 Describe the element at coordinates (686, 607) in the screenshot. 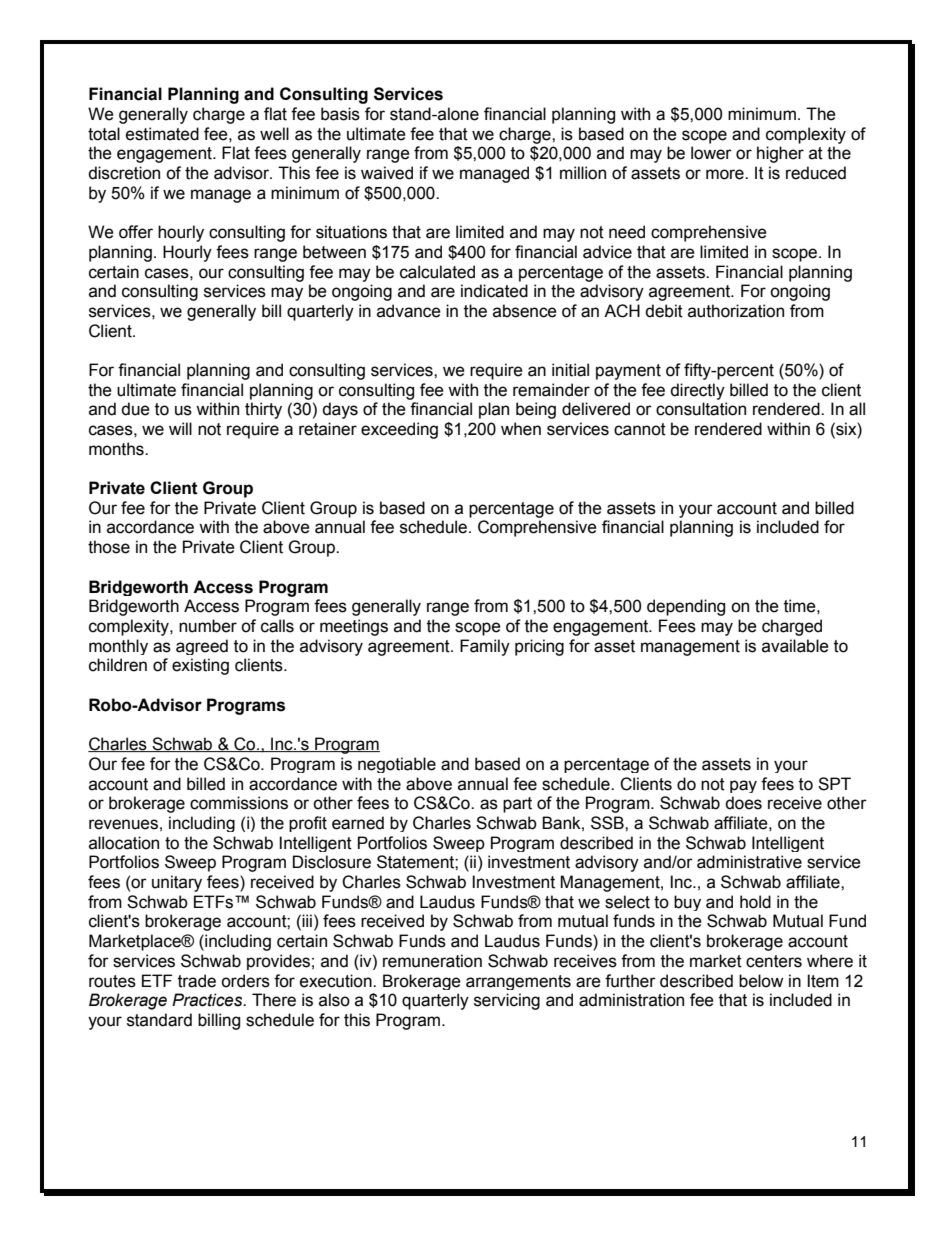

I see `depending` at that location.
